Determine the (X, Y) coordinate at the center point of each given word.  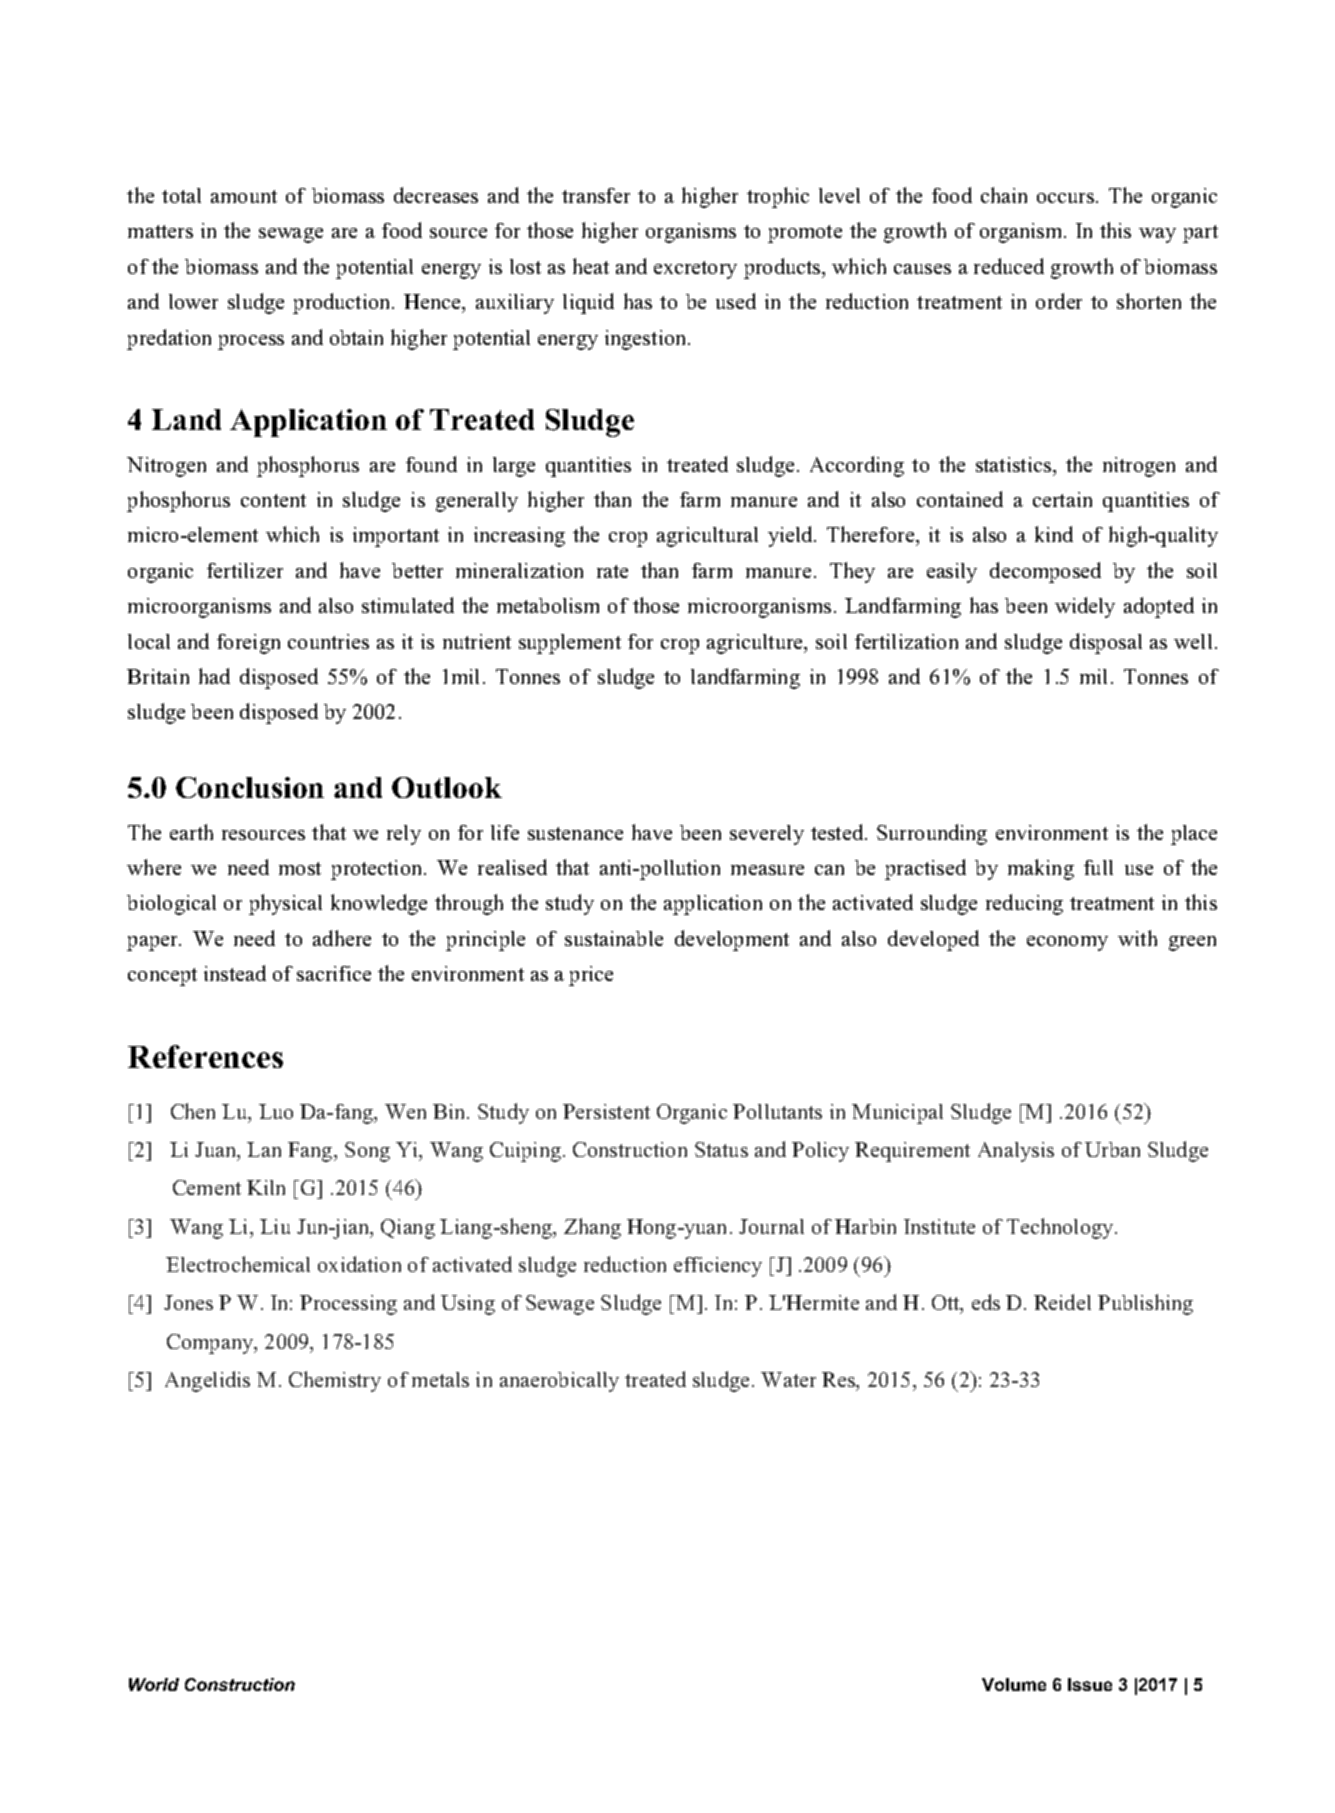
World (154, 1684)
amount (244, 196)
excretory (695, 270)
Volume (1014, 1684)
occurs (1067, 198)
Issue (1090, 1684)
